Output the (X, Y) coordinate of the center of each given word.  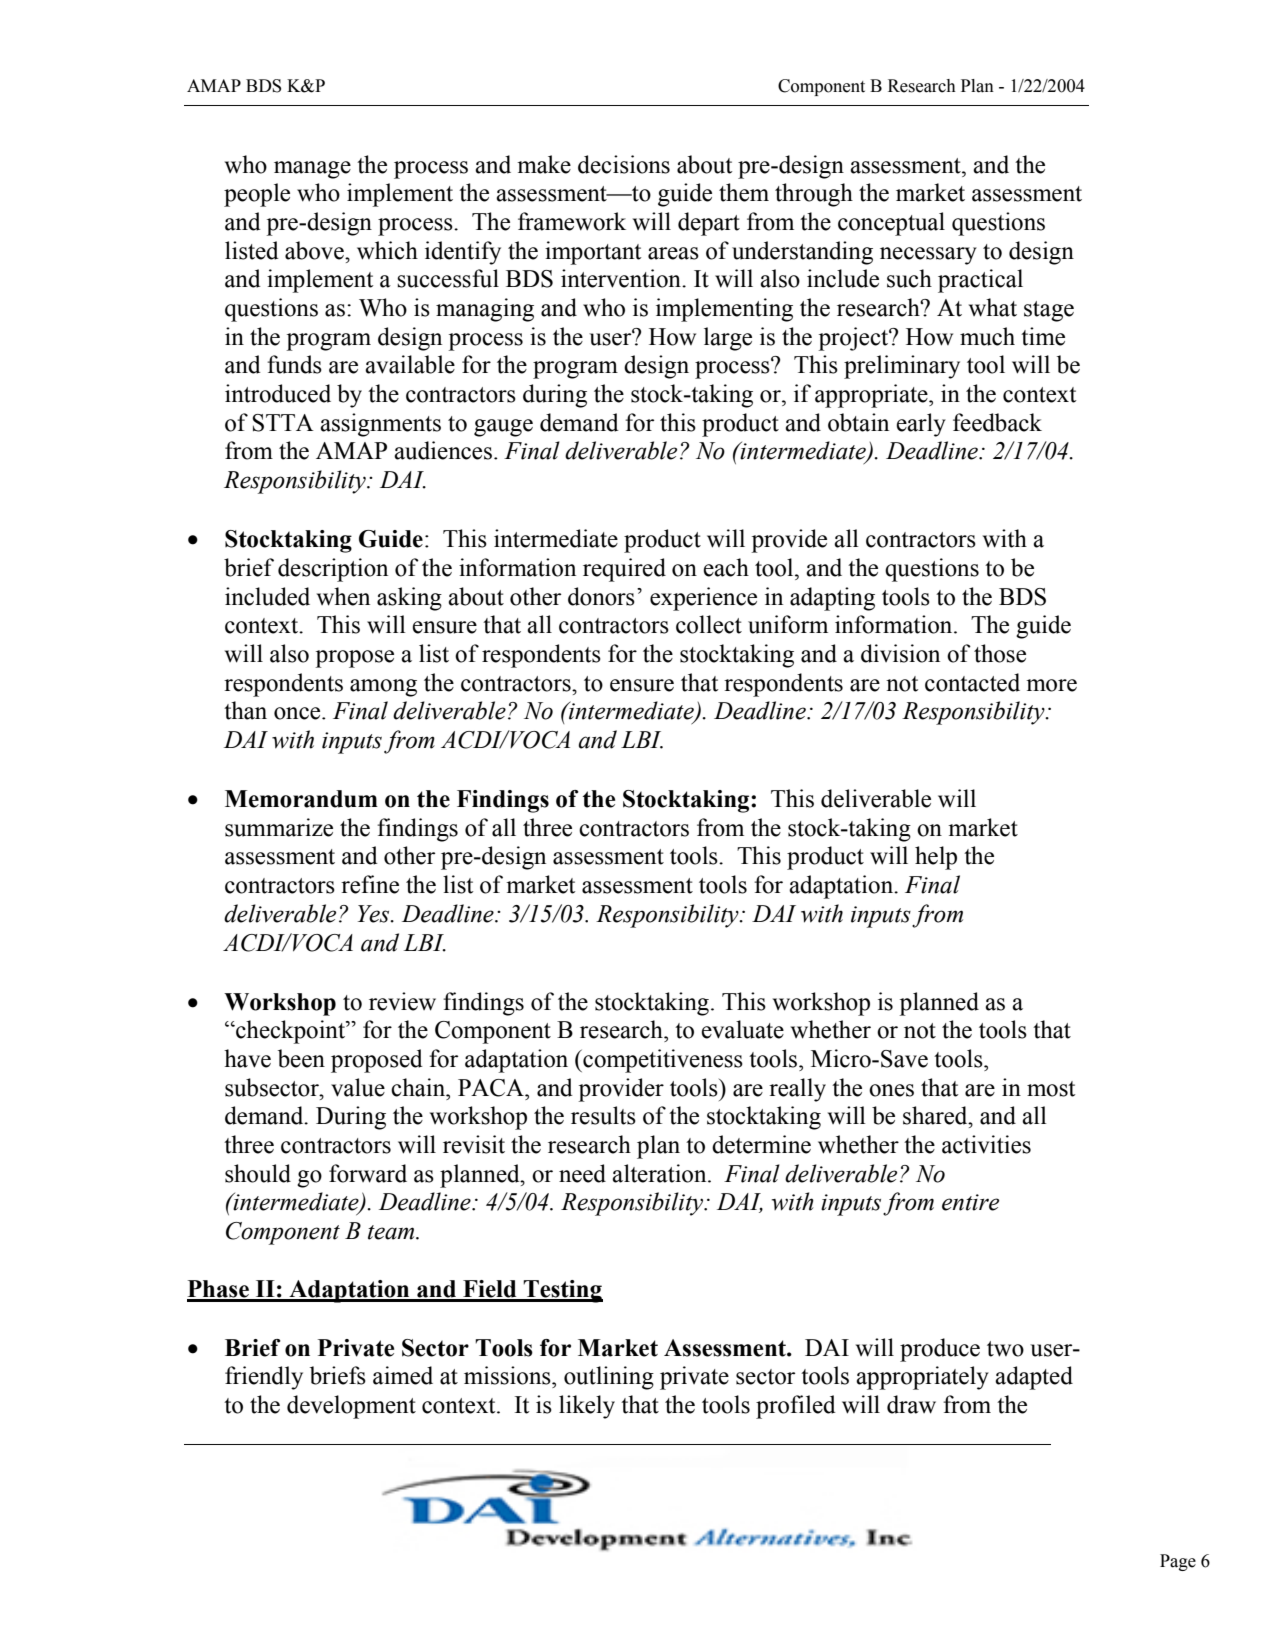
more (1051, 685)
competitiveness (662, 1061)
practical (980, 281)
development (351, 1407)
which (387, 250)
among (383, 688)
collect (709, 624)
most (1051, 1089)
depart (709, 224)
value (358, 1087)
